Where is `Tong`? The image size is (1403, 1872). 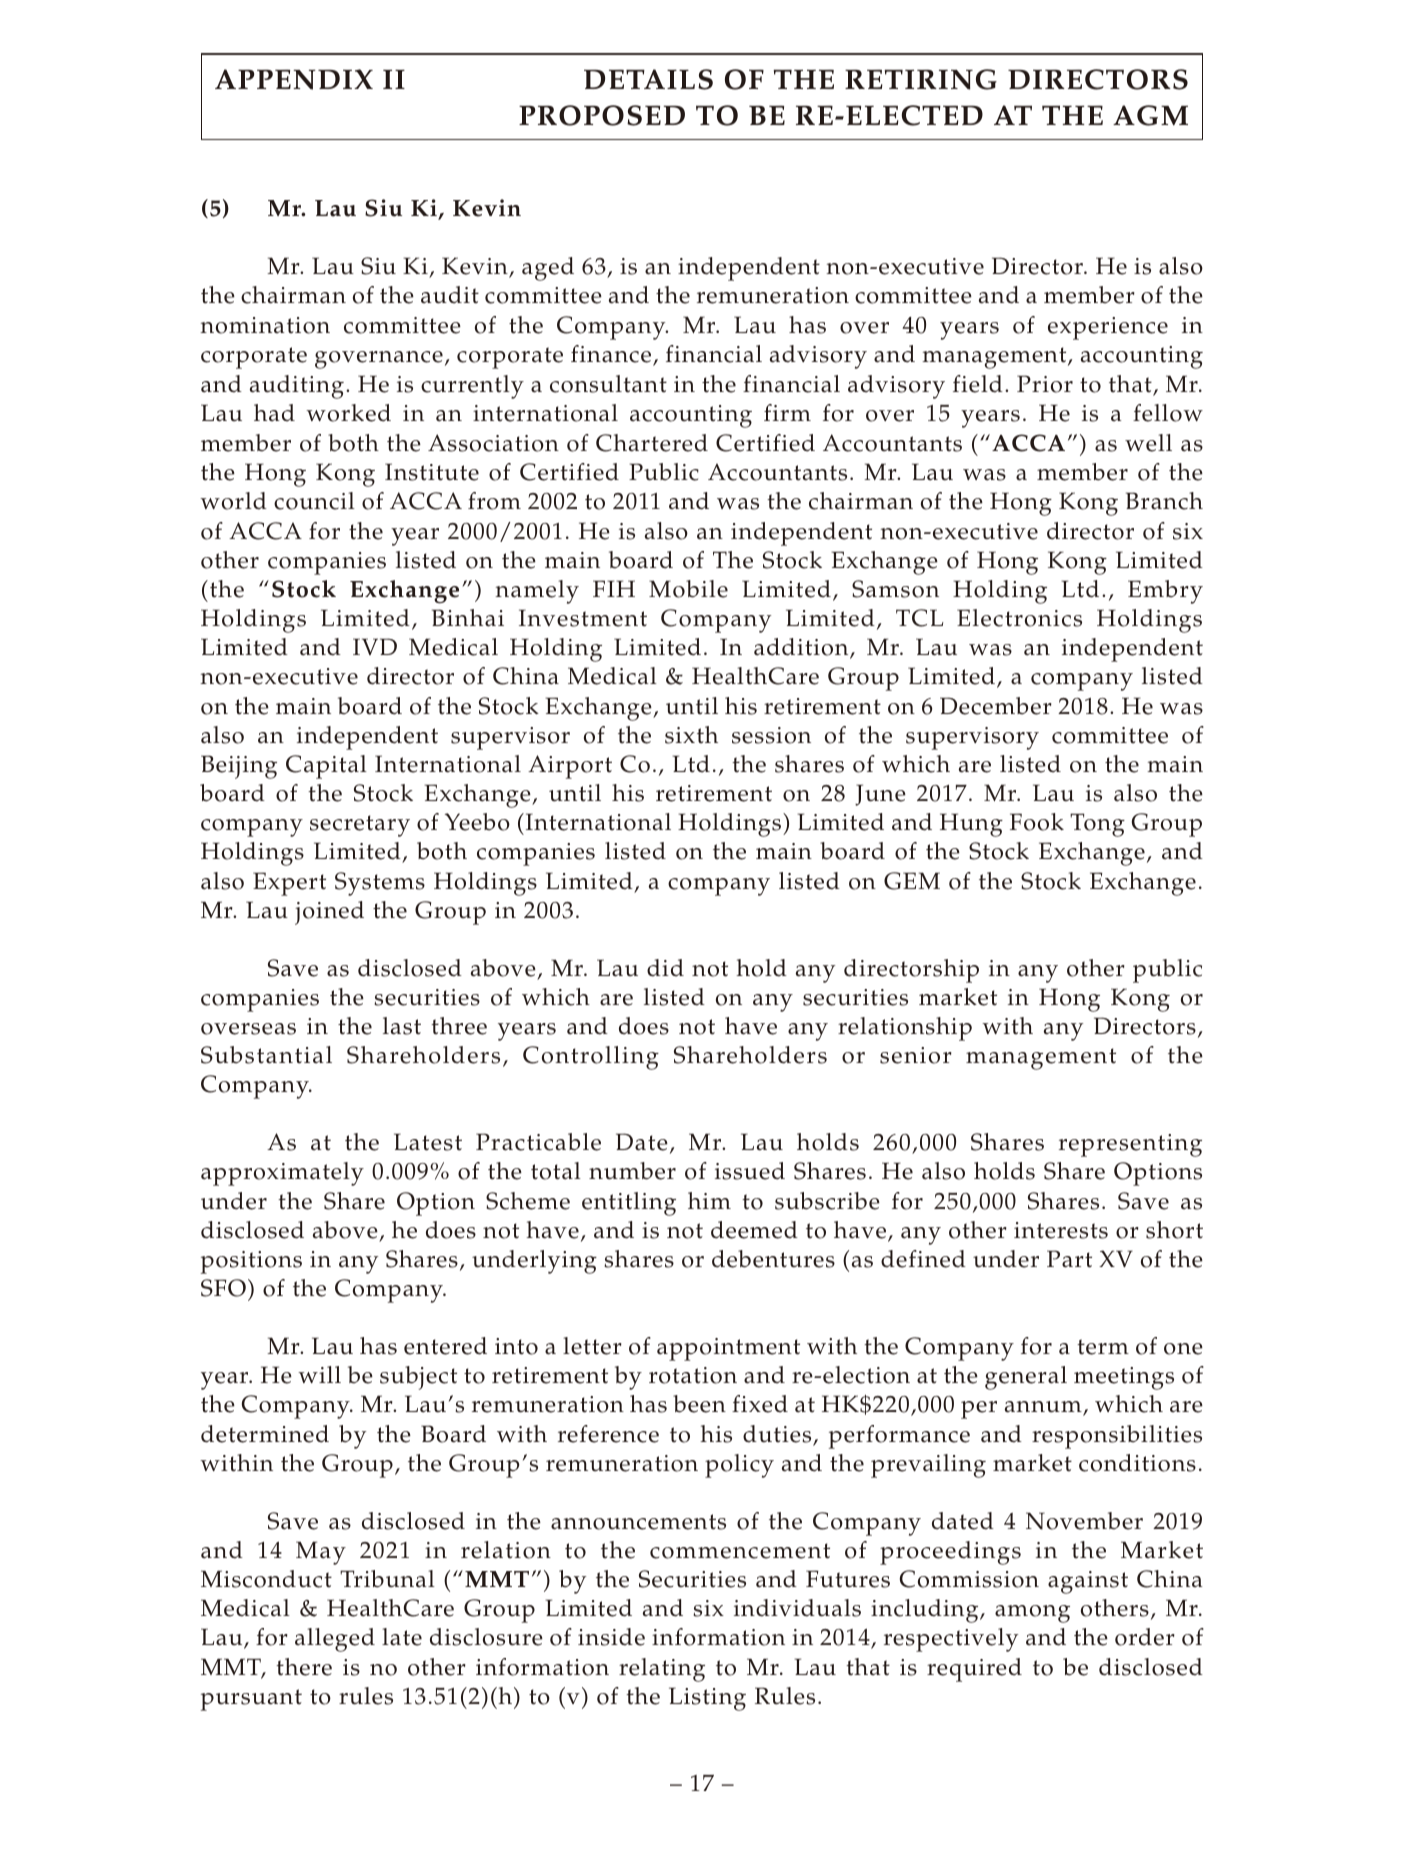
Tong is located at coordinates (1097, 825).
